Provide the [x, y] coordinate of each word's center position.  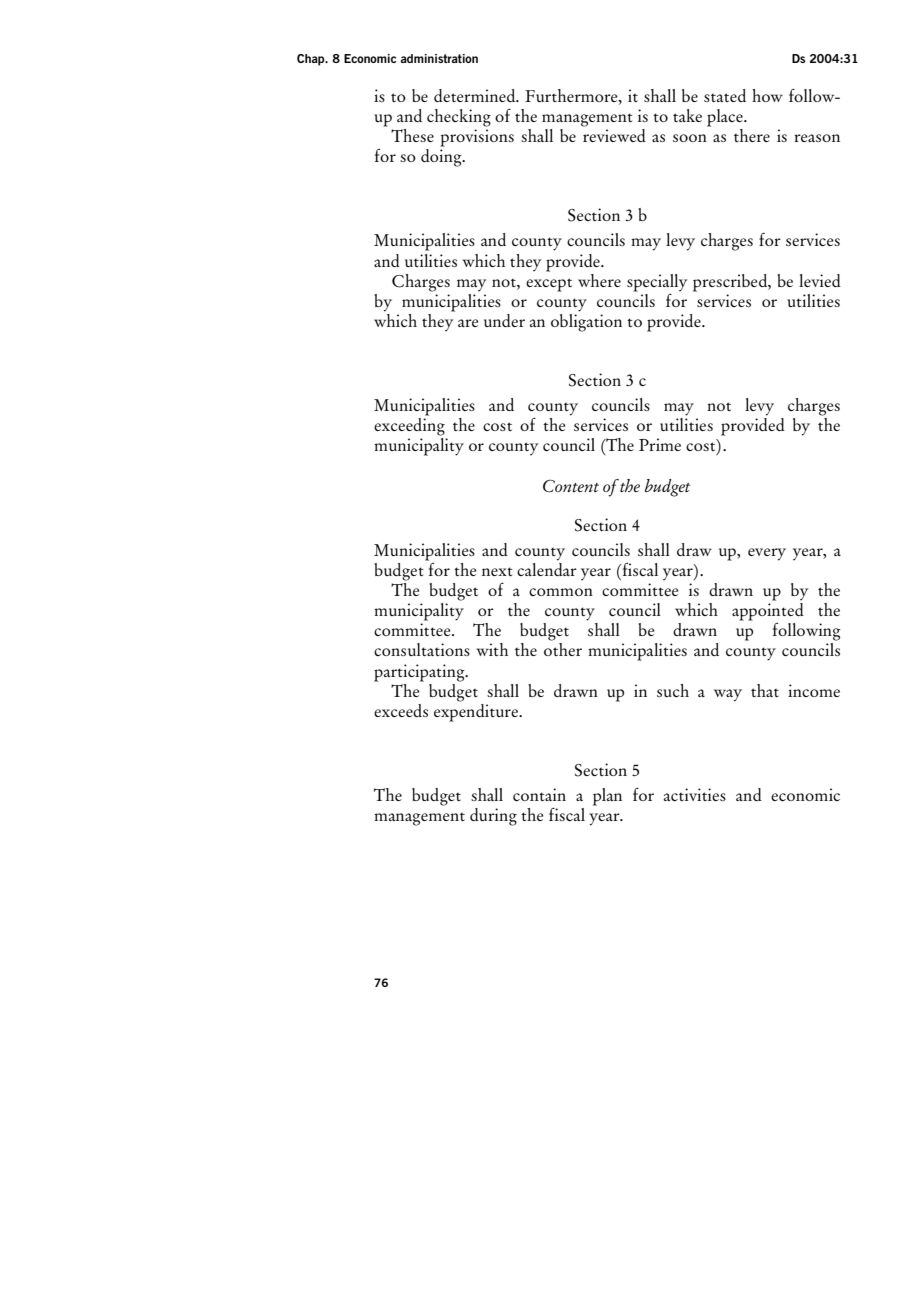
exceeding [409, 425]
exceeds [401, 710]
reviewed [614, 135]
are [468, 323]
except [549, 285]
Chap [312, 60]
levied [820, 280]
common [561, 592]
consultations [422, 649]
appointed [768, 610]
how [767, 95]
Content [571, 486]
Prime [660, 444]
